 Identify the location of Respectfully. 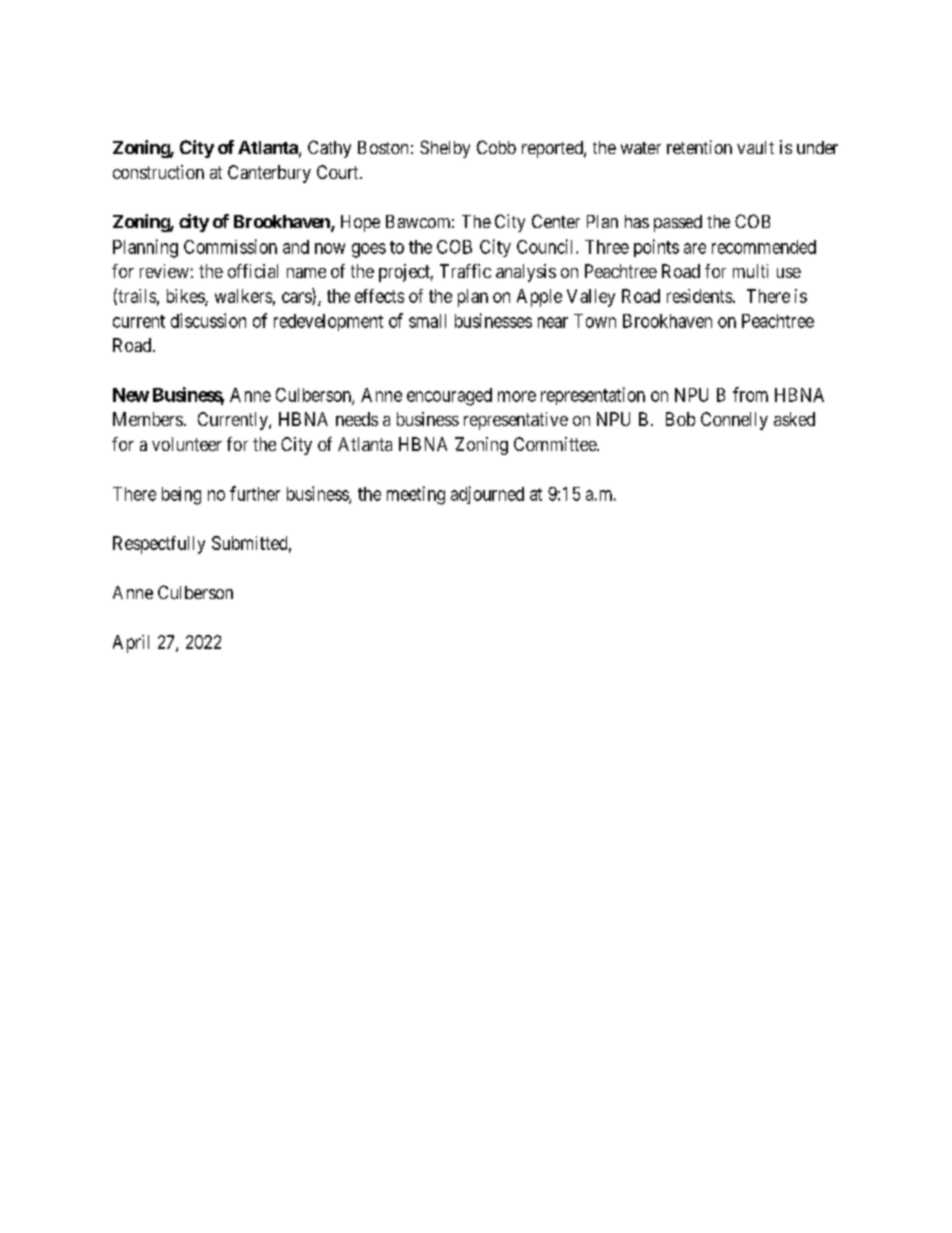
(159, 545).
